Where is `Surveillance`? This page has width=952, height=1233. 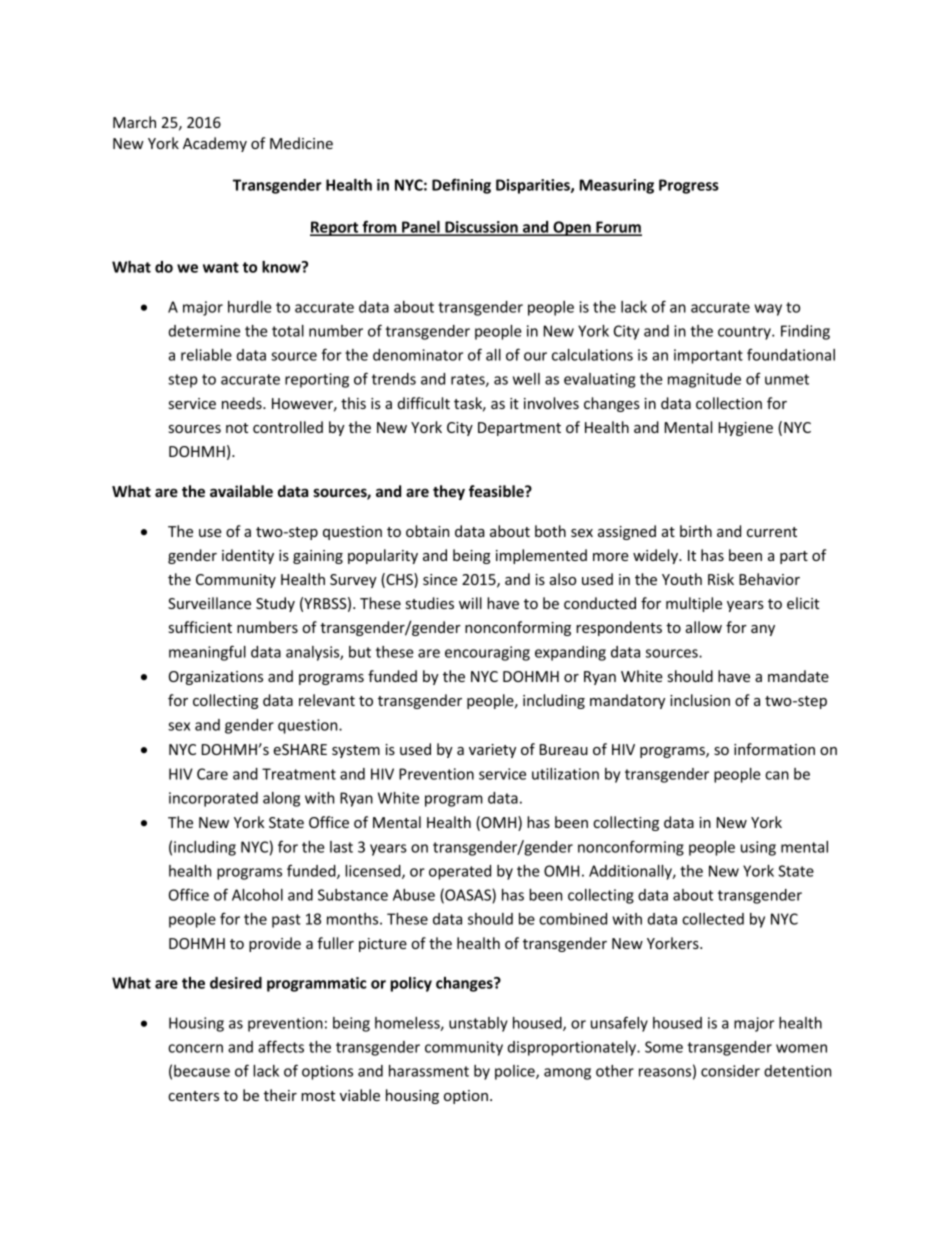 Surveillance is located at coordinates (209, 603).
